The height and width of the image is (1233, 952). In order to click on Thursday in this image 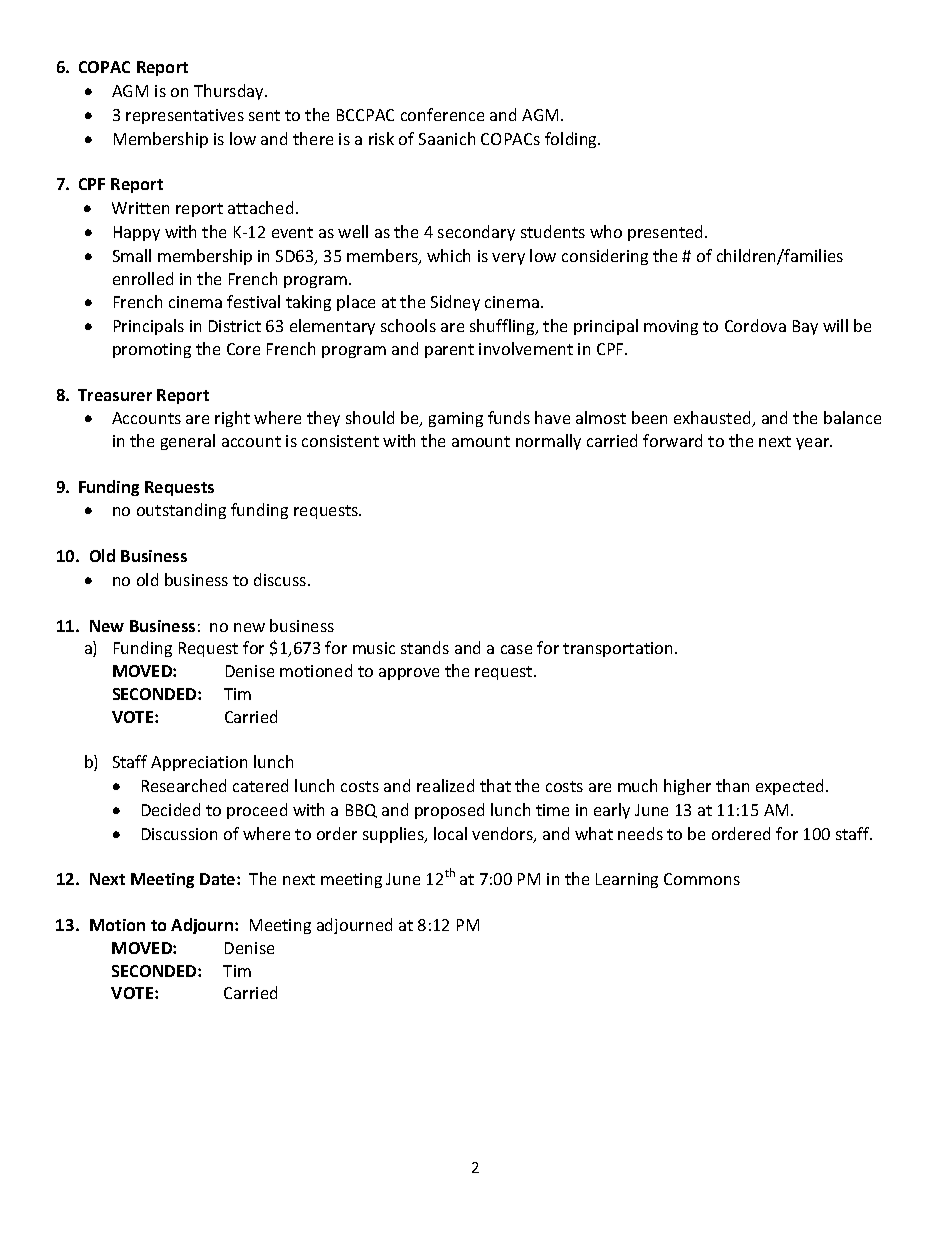, I will do `click(230, 92)`.
